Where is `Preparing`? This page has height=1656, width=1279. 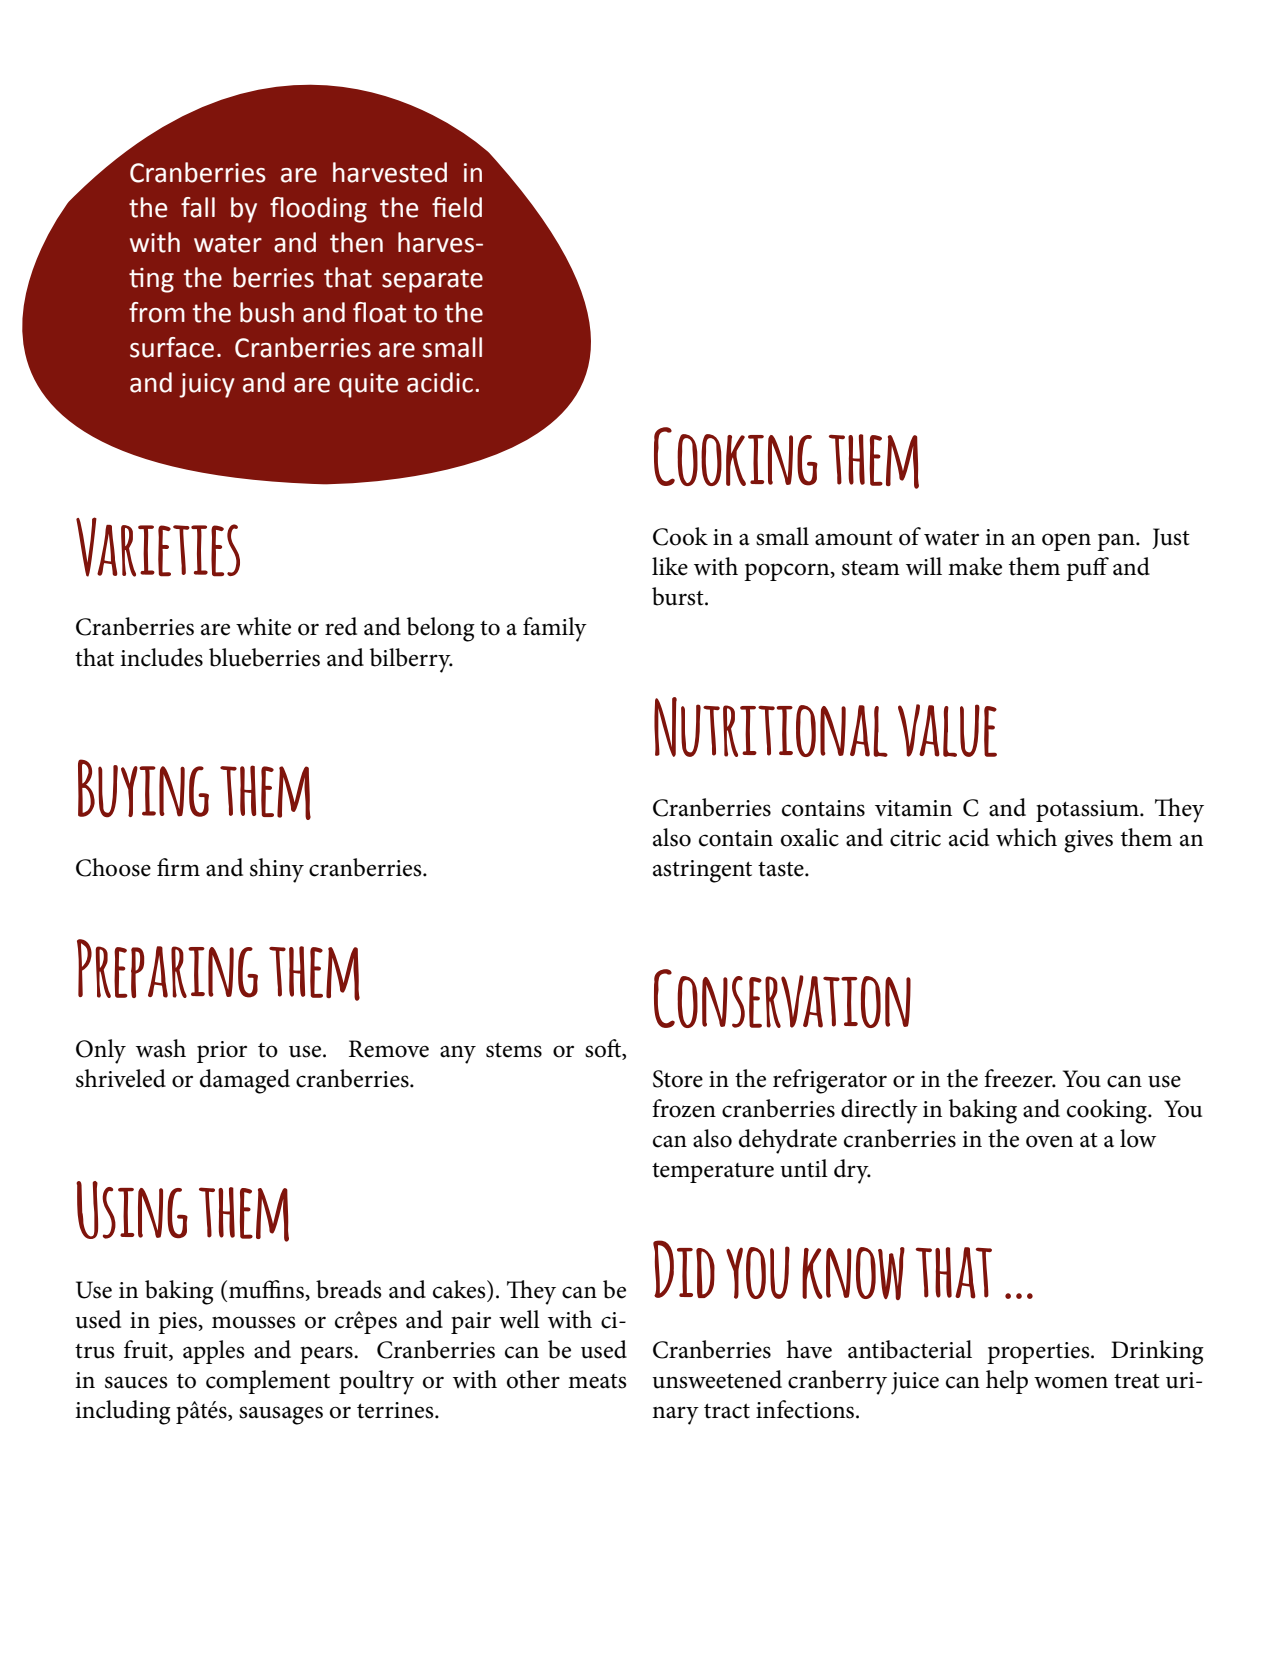 Preparing is located at coordinates (167, 968).
